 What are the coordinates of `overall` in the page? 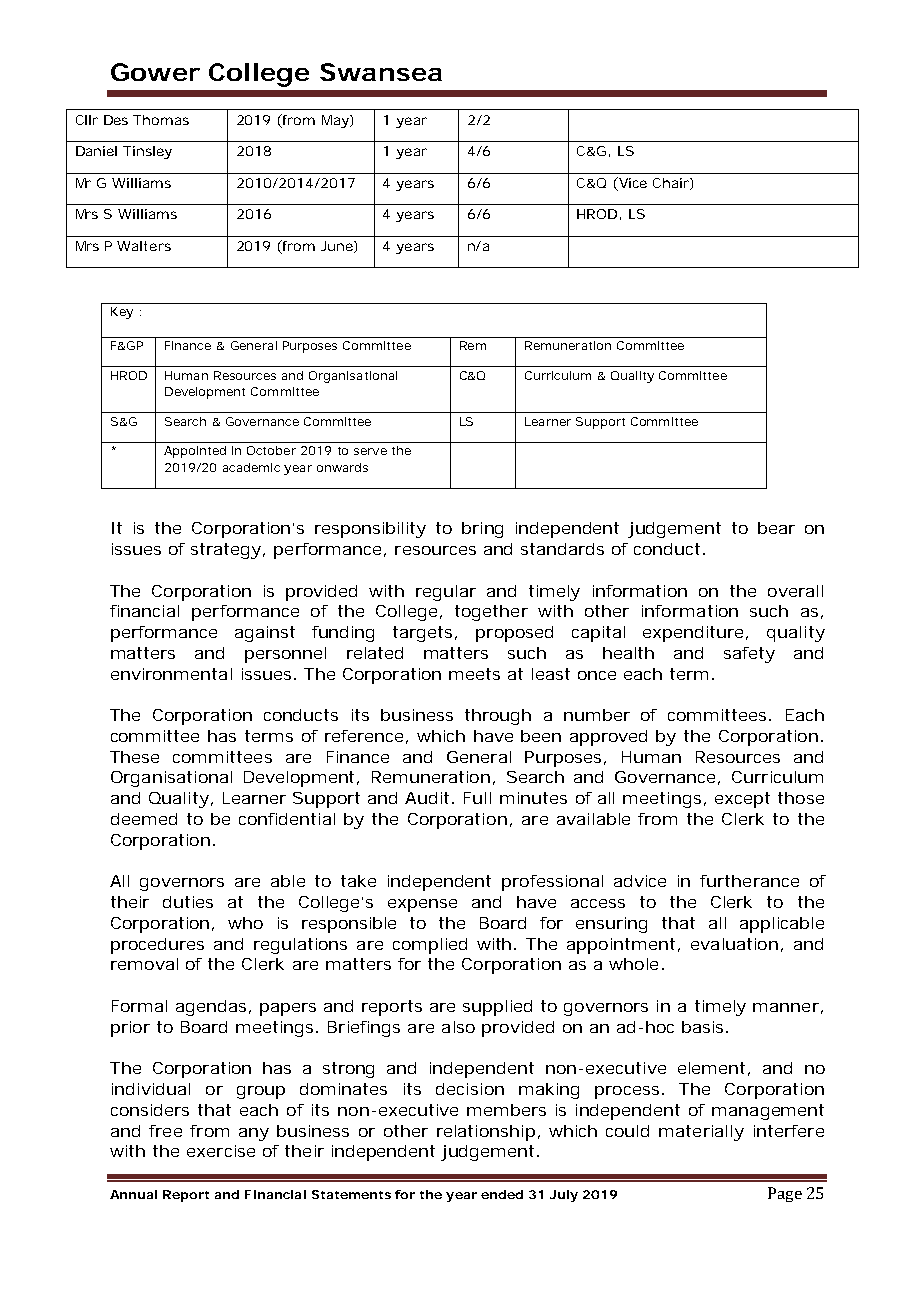 It's located at (795, 591).
